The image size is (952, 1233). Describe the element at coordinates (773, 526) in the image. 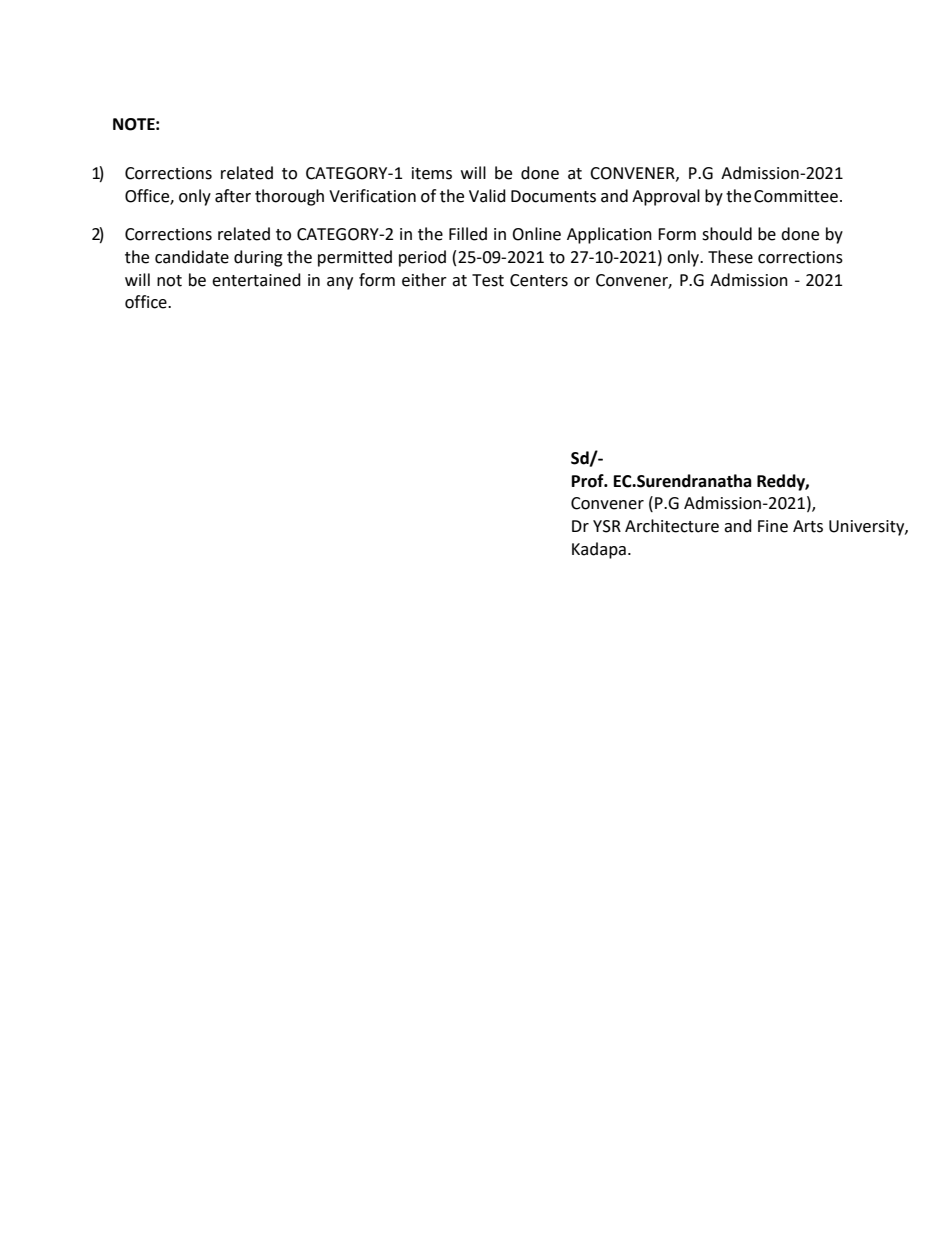

I see `Fine` at that location.
